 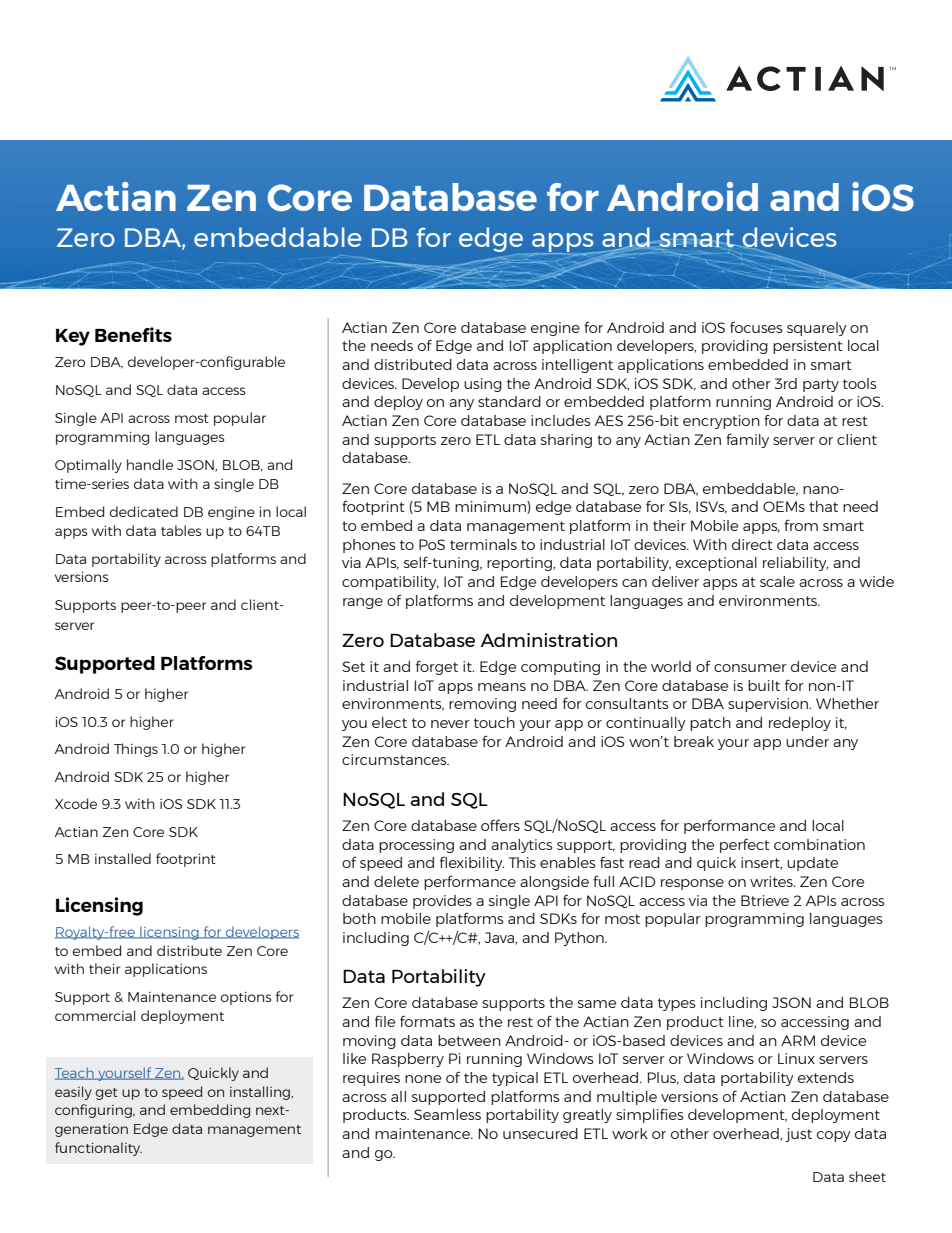 What do you see at coordinates (472, 863) in the image?
I see `flexibility` at bounding box center [472, 863].
